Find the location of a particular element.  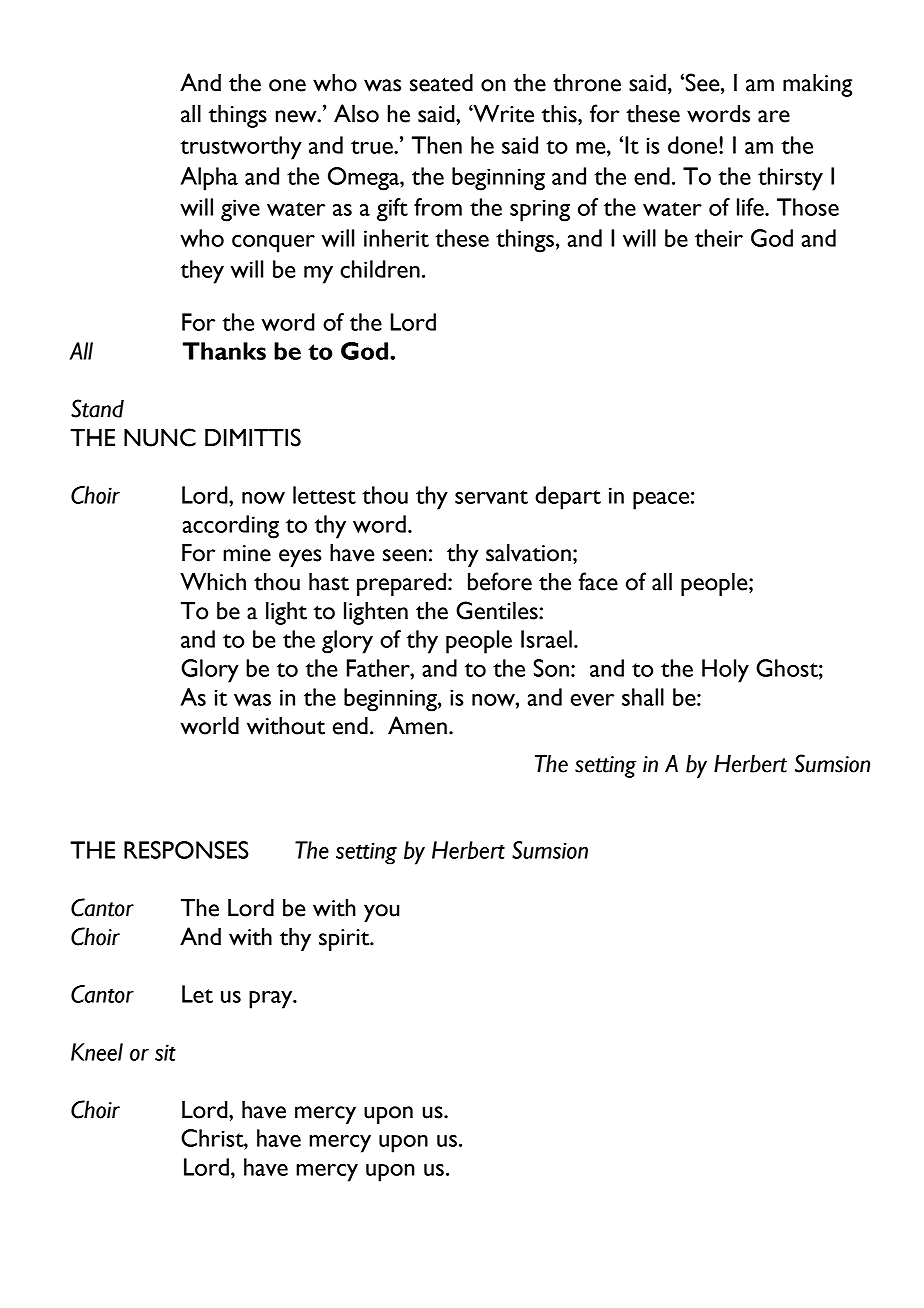

children is located at coordinates (380, 269).
